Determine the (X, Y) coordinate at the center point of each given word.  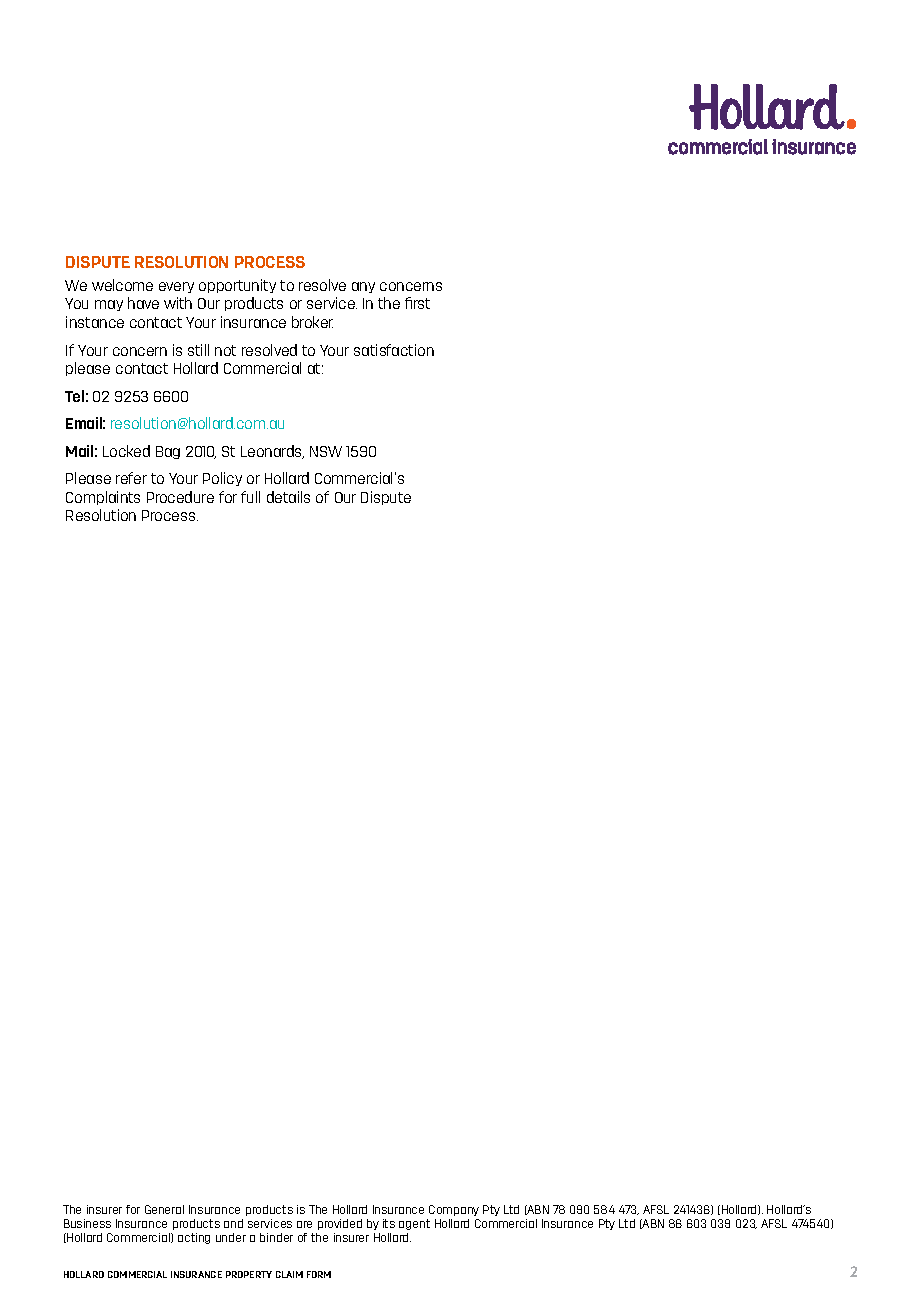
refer (131, 478)
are (304, 1224)
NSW (326, 451)
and (233, 1223)
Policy (222, 479)
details (288, 497)
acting (194, 1238)
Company (454, 1210)
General (164, 1209)
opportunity (237, 286)
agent (414, 1224)
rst (422, 303)
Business (87, 1223)
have (143, 303)
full (250, 497)
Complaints (103, 498)
